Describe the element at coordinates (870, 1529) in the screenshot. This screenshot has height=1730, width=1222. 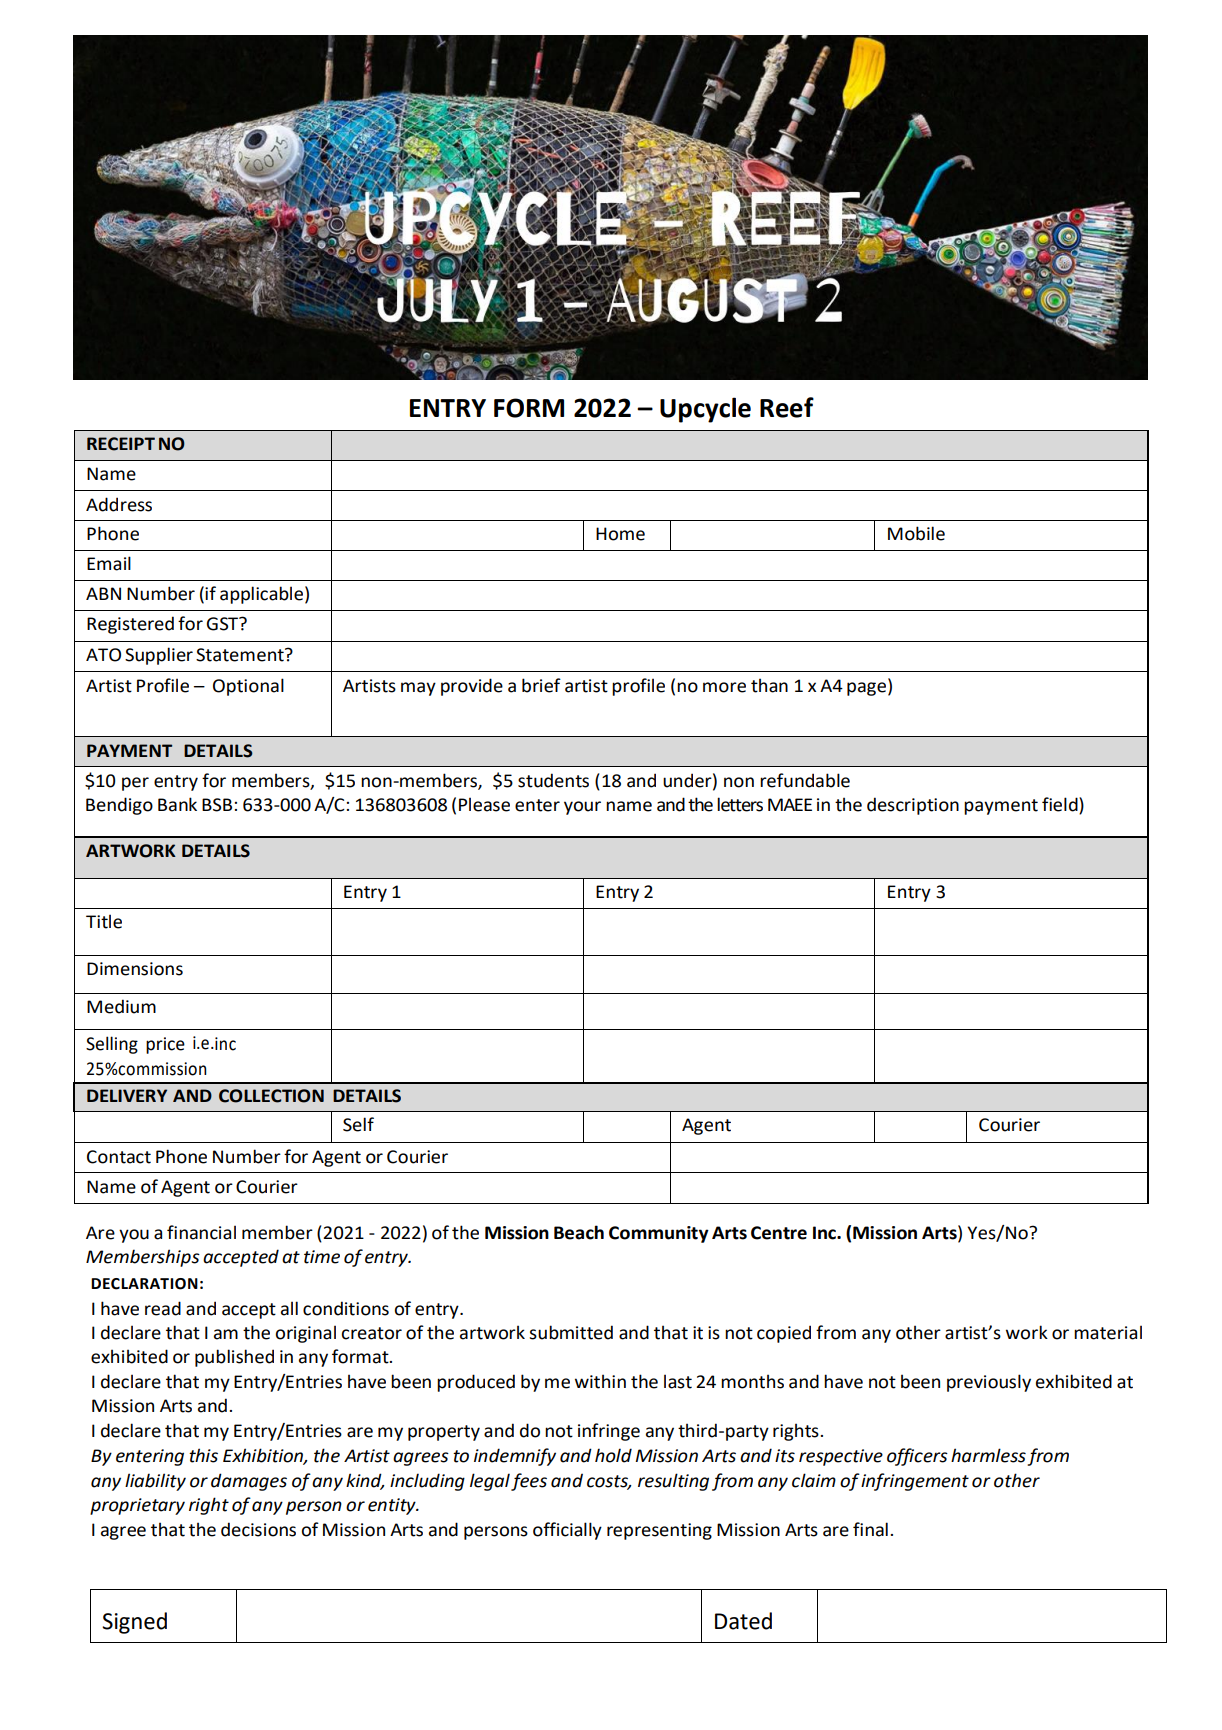
I see `final` at that location.
